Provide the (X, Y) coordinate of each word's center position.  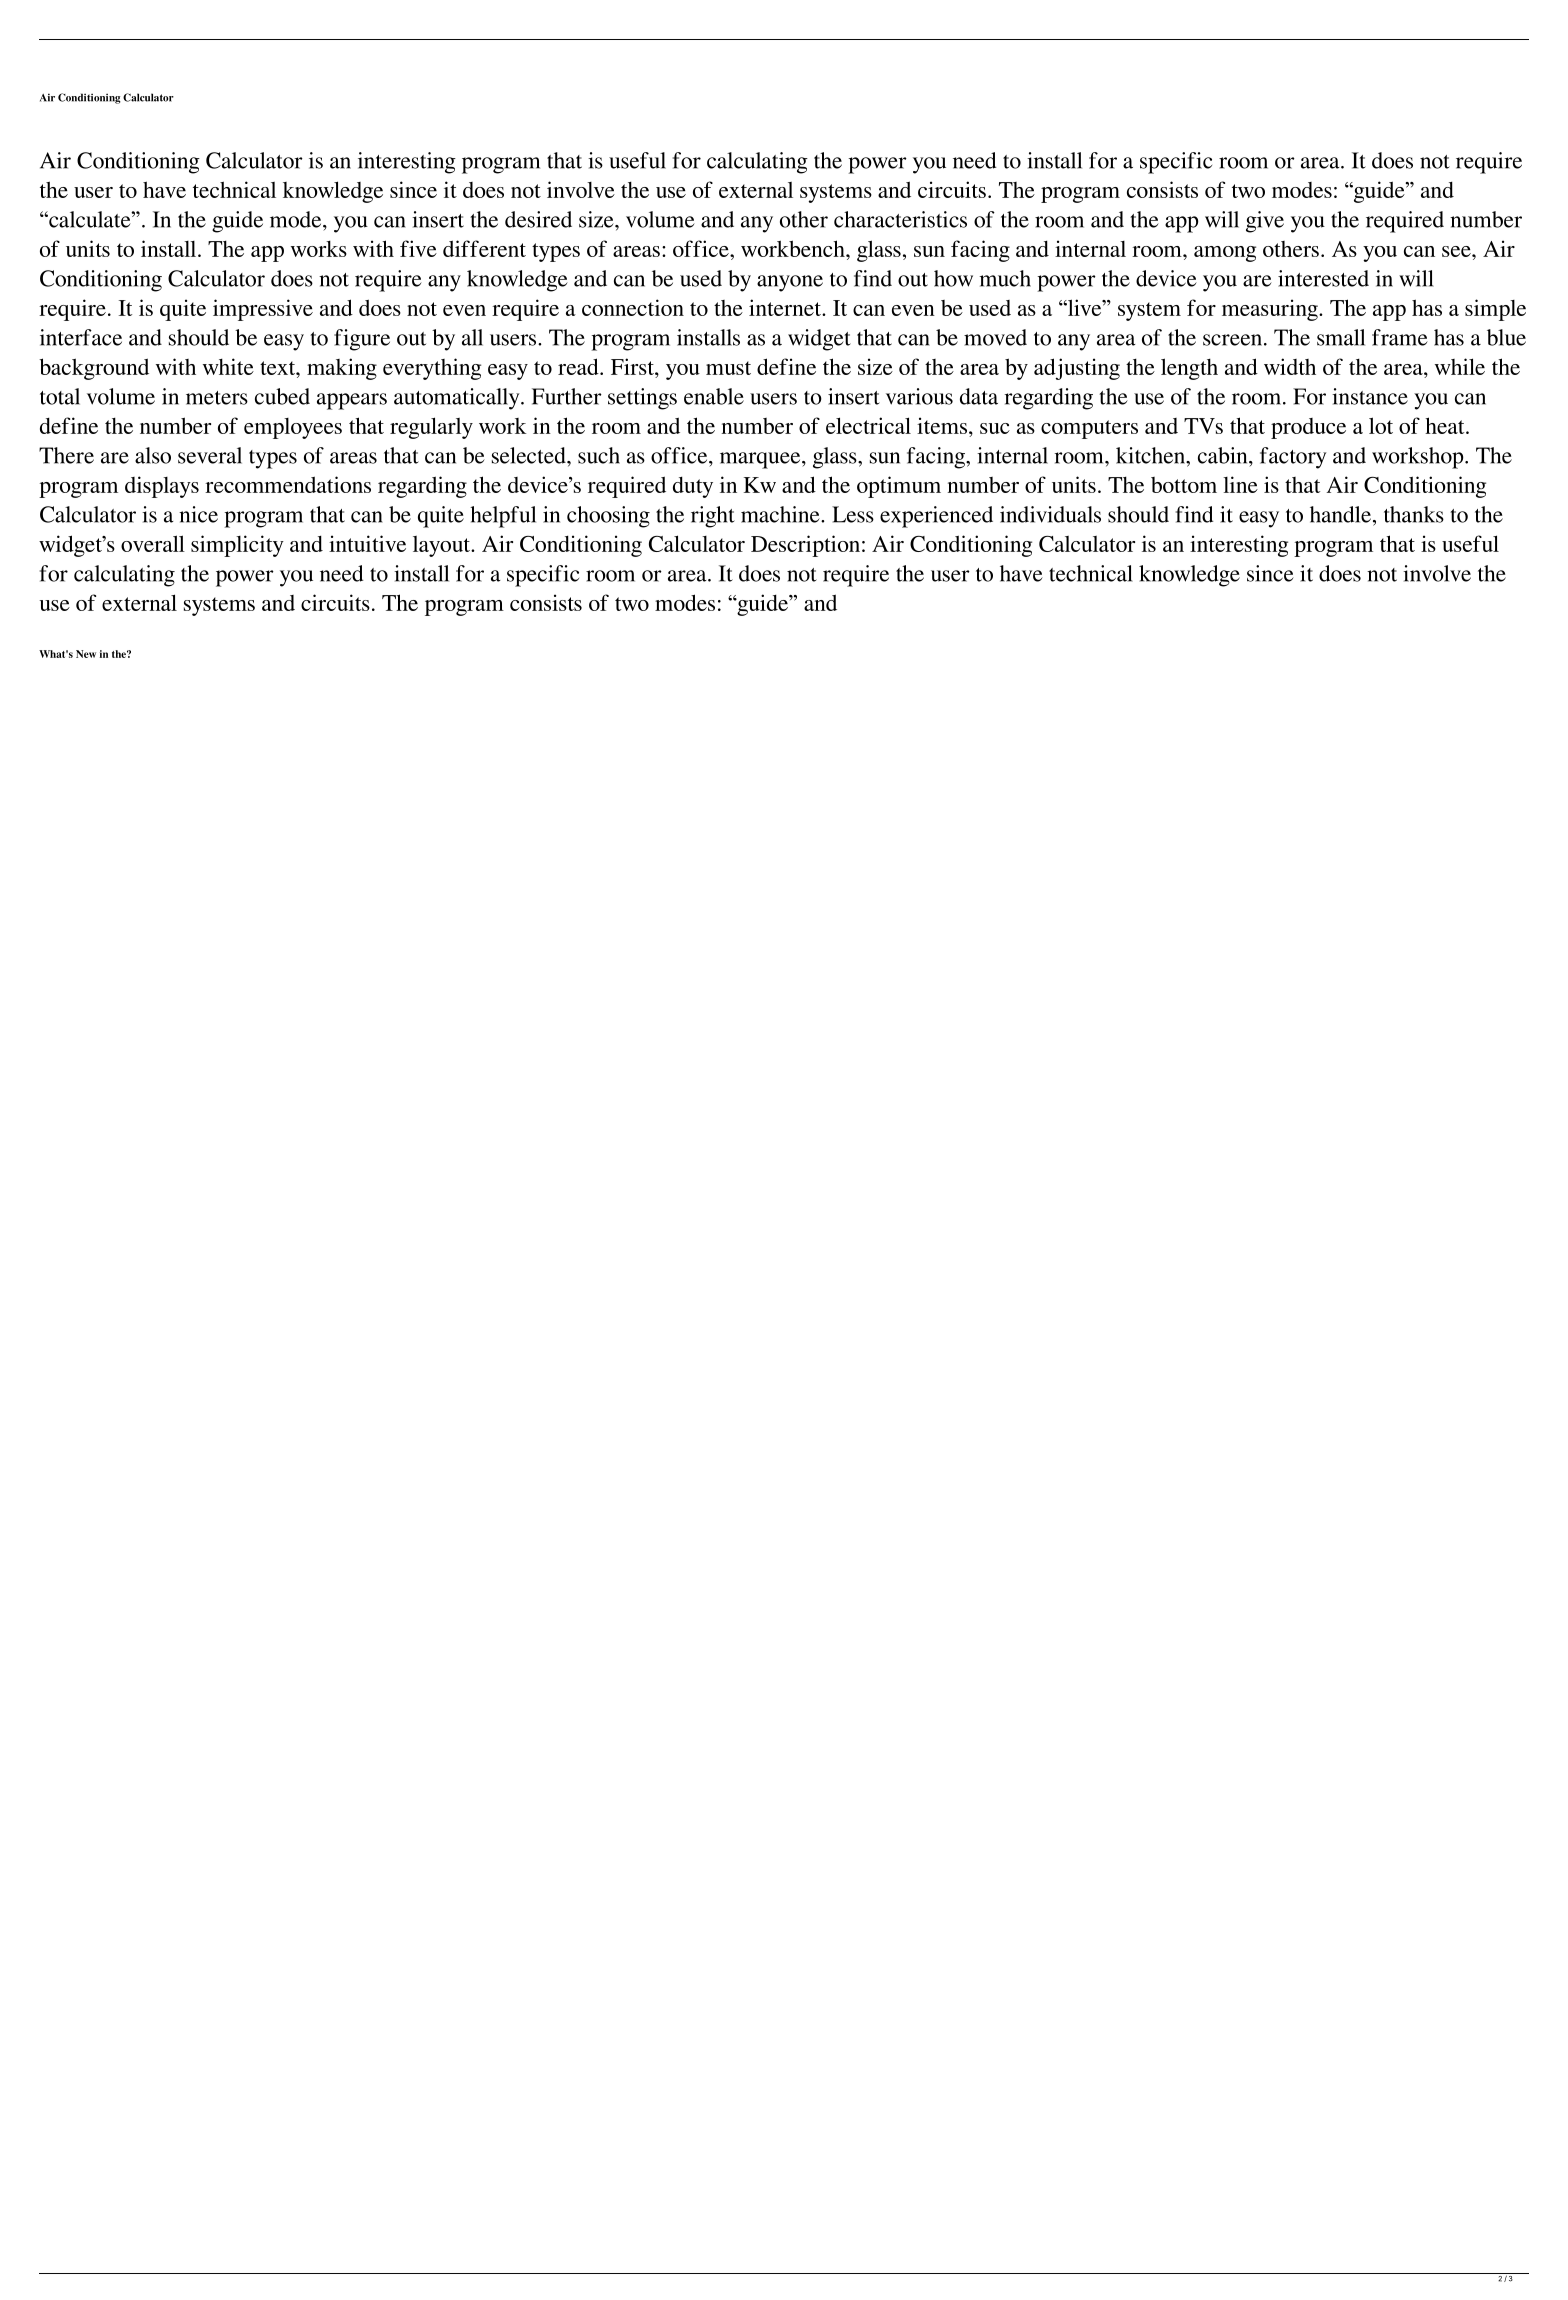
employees (293, 428)
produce (1308, 428)
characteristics (900, 219)
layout (442, 546)
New (86, 654)
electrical (868, 425)
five (418, 248)
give (1265, 222)
